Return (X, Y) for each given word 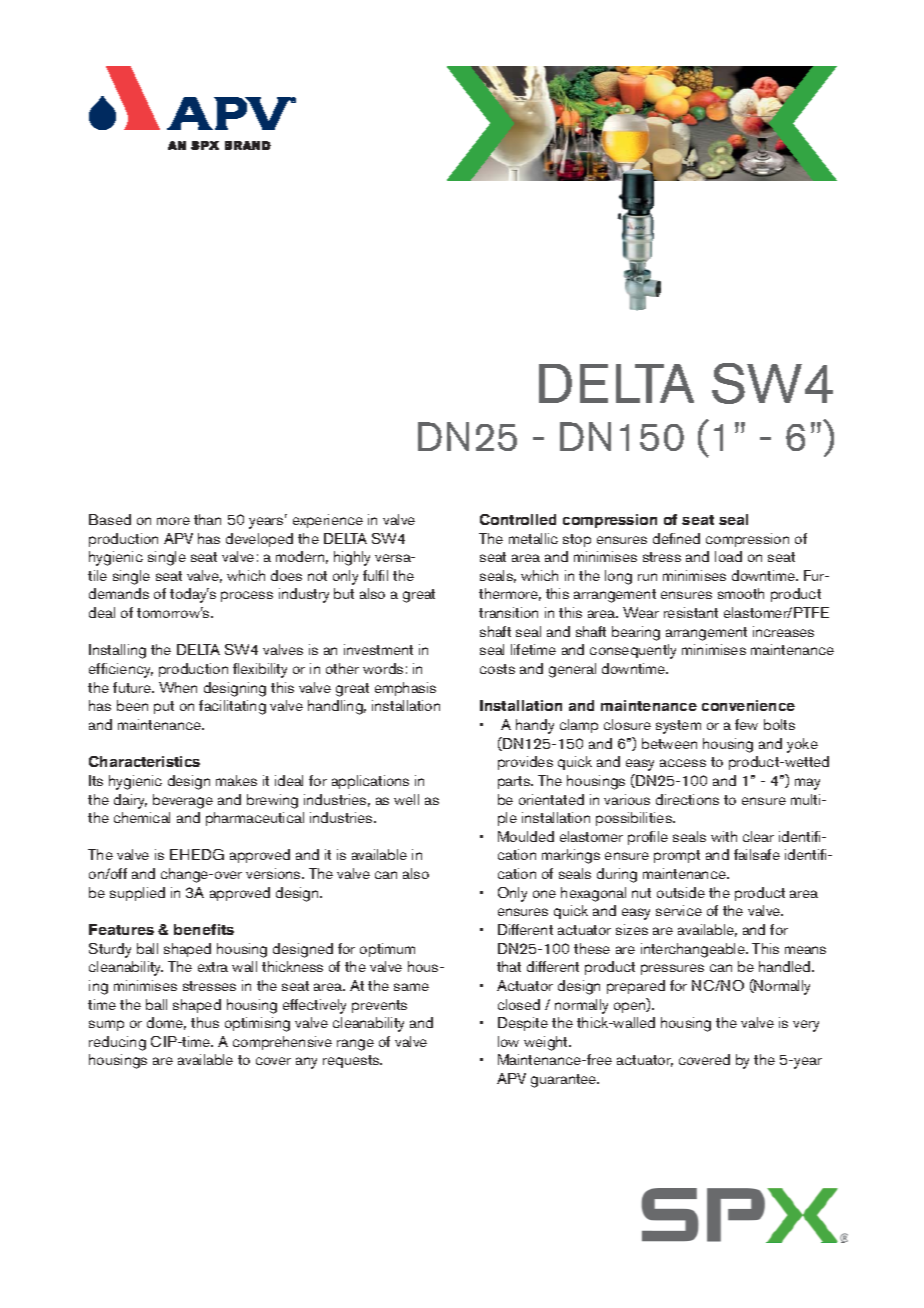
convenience (748, 705)
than (207, 519)
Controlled (518, 519)
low (508, 1041)
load (728, 556)
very (806, 1026)
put (164, 707)
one (544, 894)
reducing (117, 1043)
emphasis (405, 689)
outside (681, 892)
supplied (137, 894)
